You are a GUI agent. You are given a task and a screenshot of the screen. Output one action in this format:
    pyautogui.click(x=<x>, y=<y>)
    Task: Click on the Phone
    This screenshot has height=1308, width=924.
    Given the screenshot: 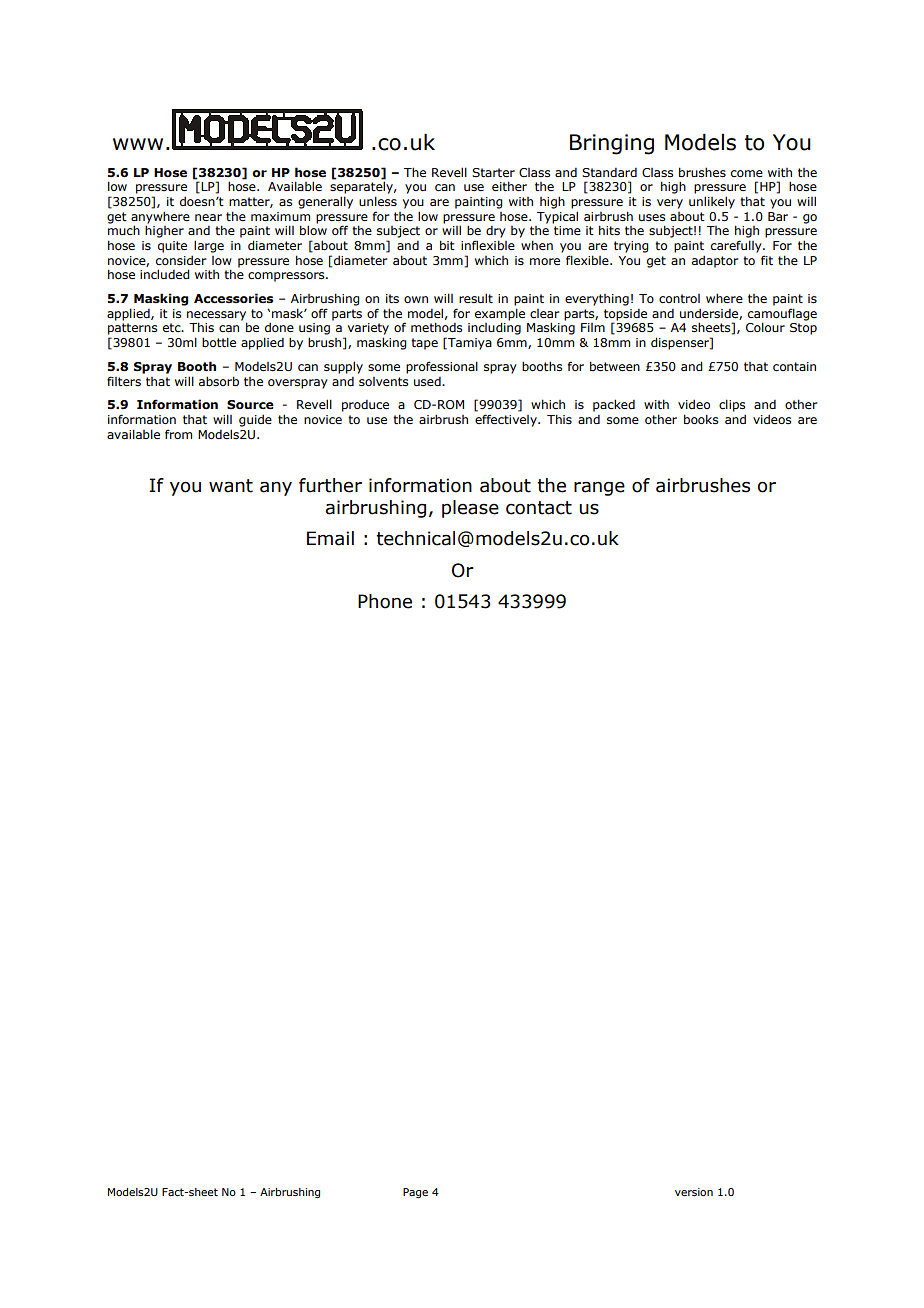 What is the action you would take?
    pyautogui.click(x=385, y=601)
